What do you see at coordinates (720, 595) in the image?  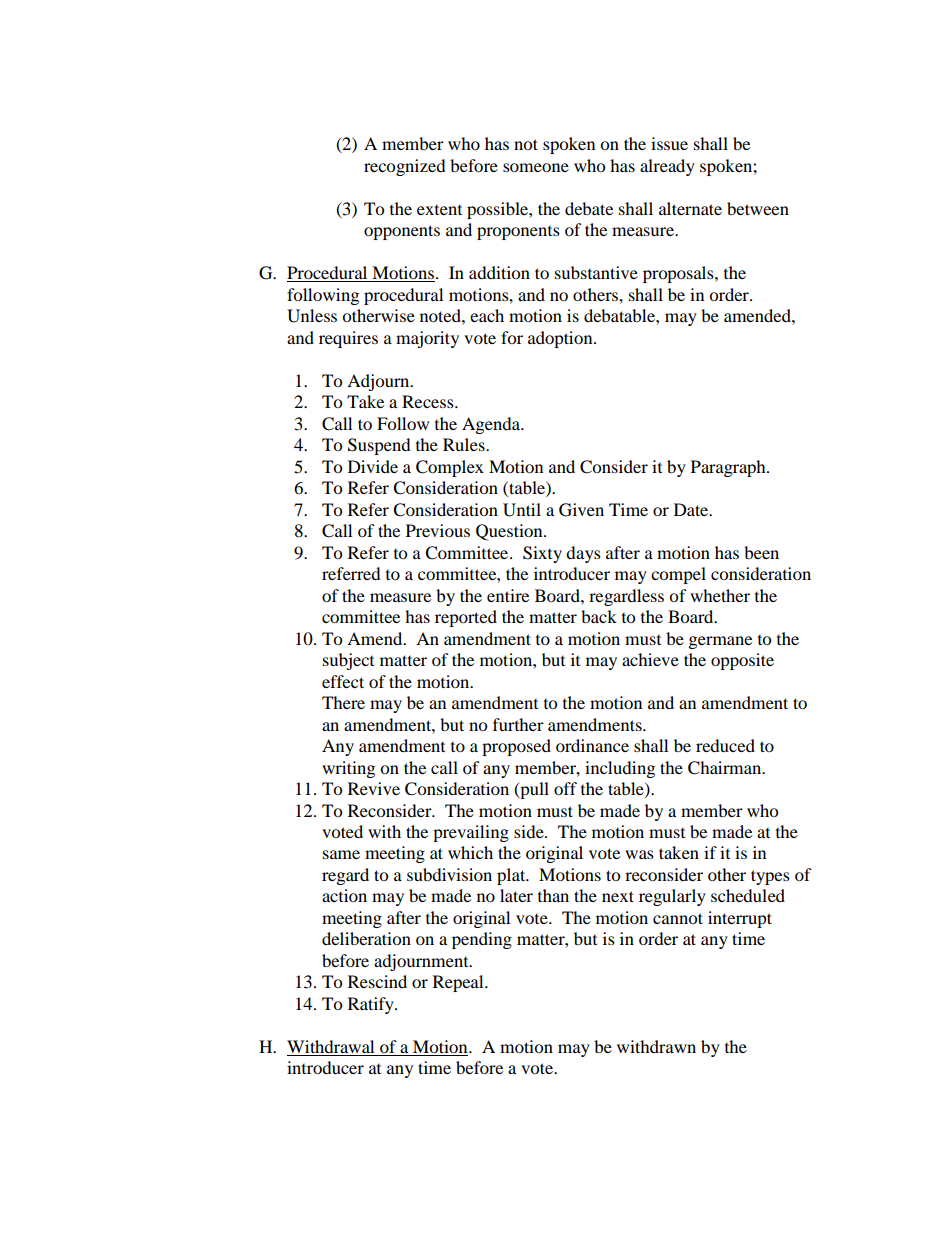 I see `whether` at bounding box center [720, 595].
